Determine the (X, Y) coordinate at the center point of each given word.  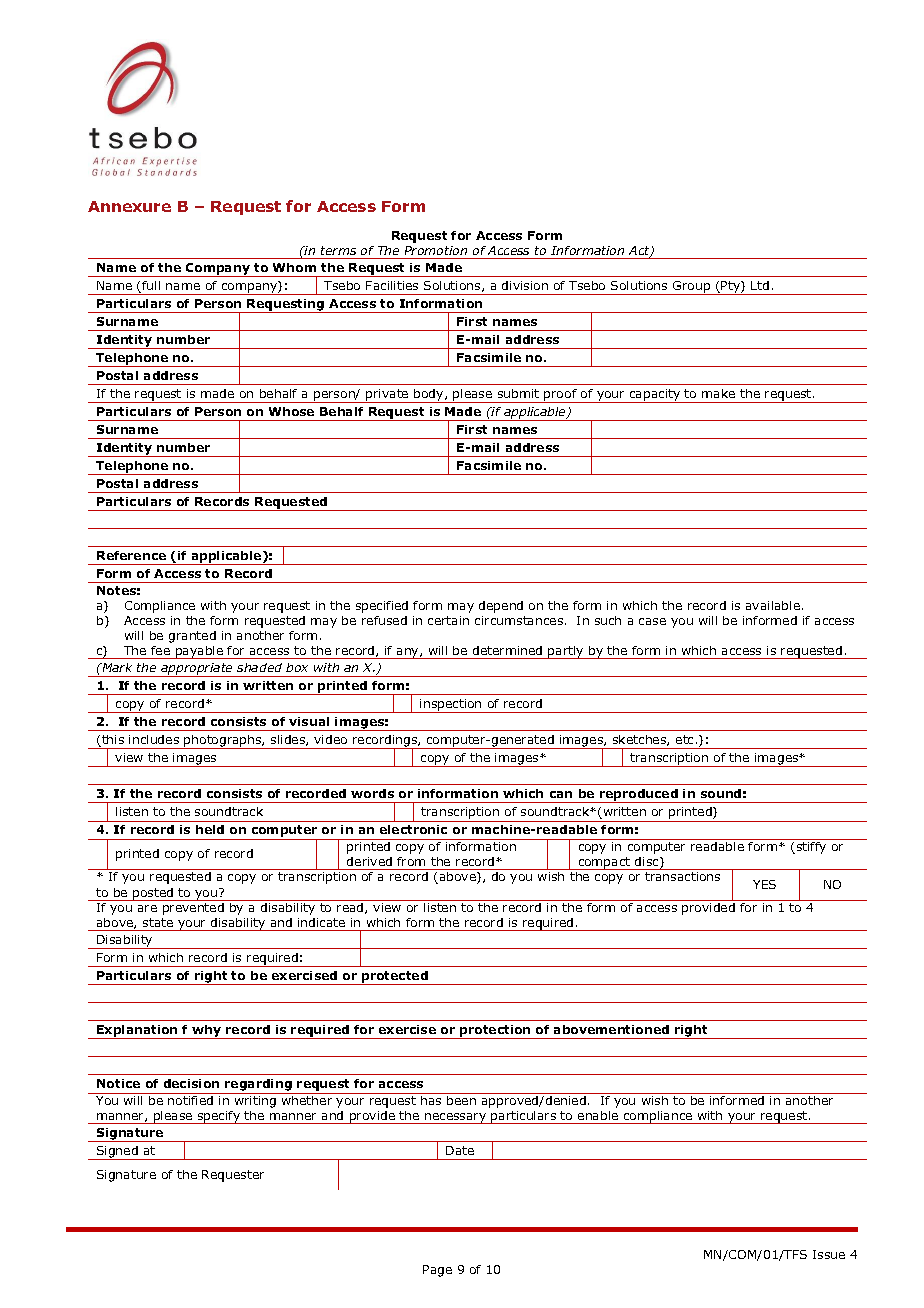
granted (192, 637)
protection (495, 1032)
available (773, 605)
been (461, 1100)
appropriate (197, 670)
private (387, 396)
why (207, 1032)
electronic (413, 829)
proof (560, 396)
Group (692, 288)
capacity (655, 396)
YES (764, 884)
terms (338, 250)
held (210, 829)
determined (507, 650)
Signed (117, 1153)
